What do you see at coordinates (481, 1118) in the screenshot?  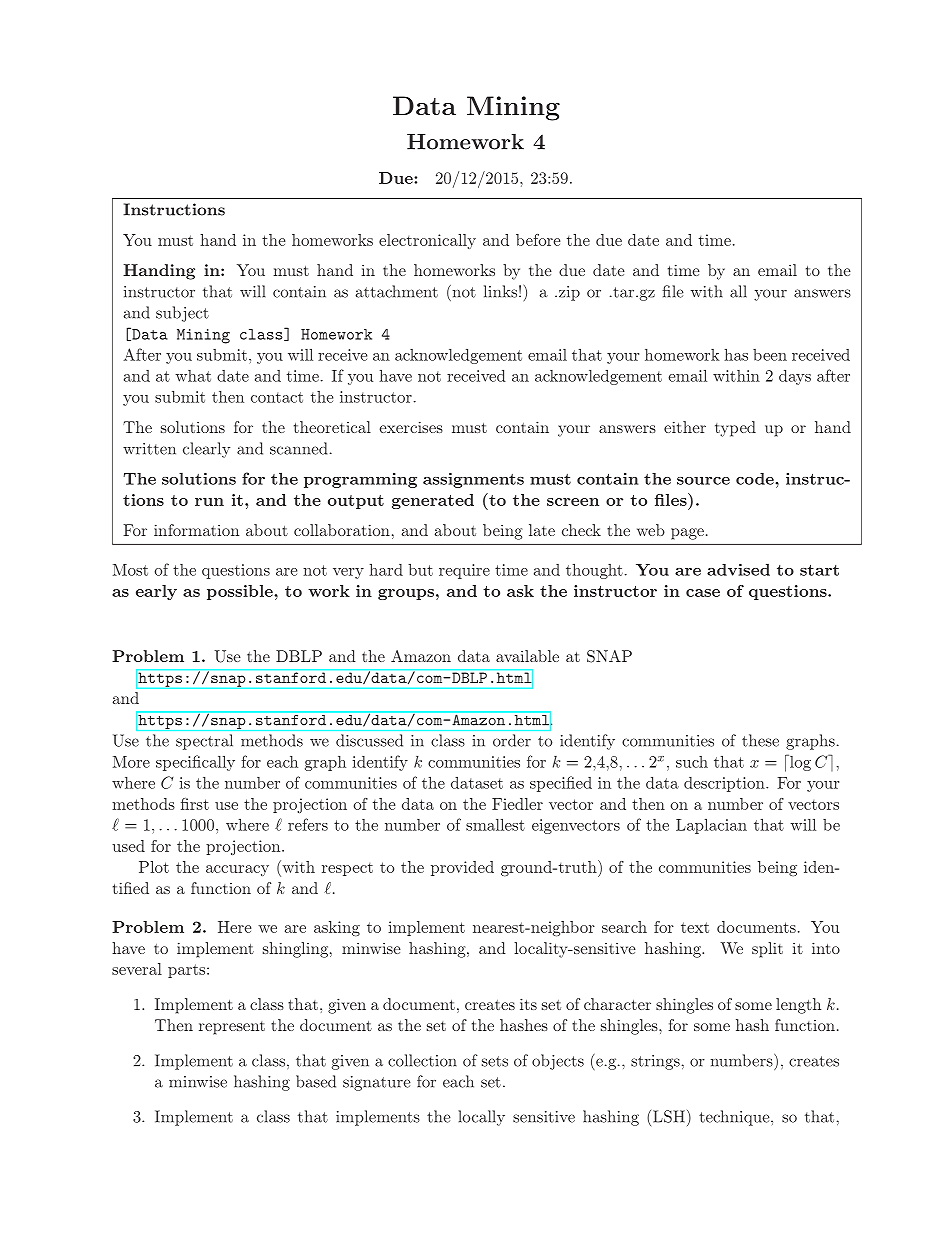 I see `locally` at bounding box center [481, 1118].
